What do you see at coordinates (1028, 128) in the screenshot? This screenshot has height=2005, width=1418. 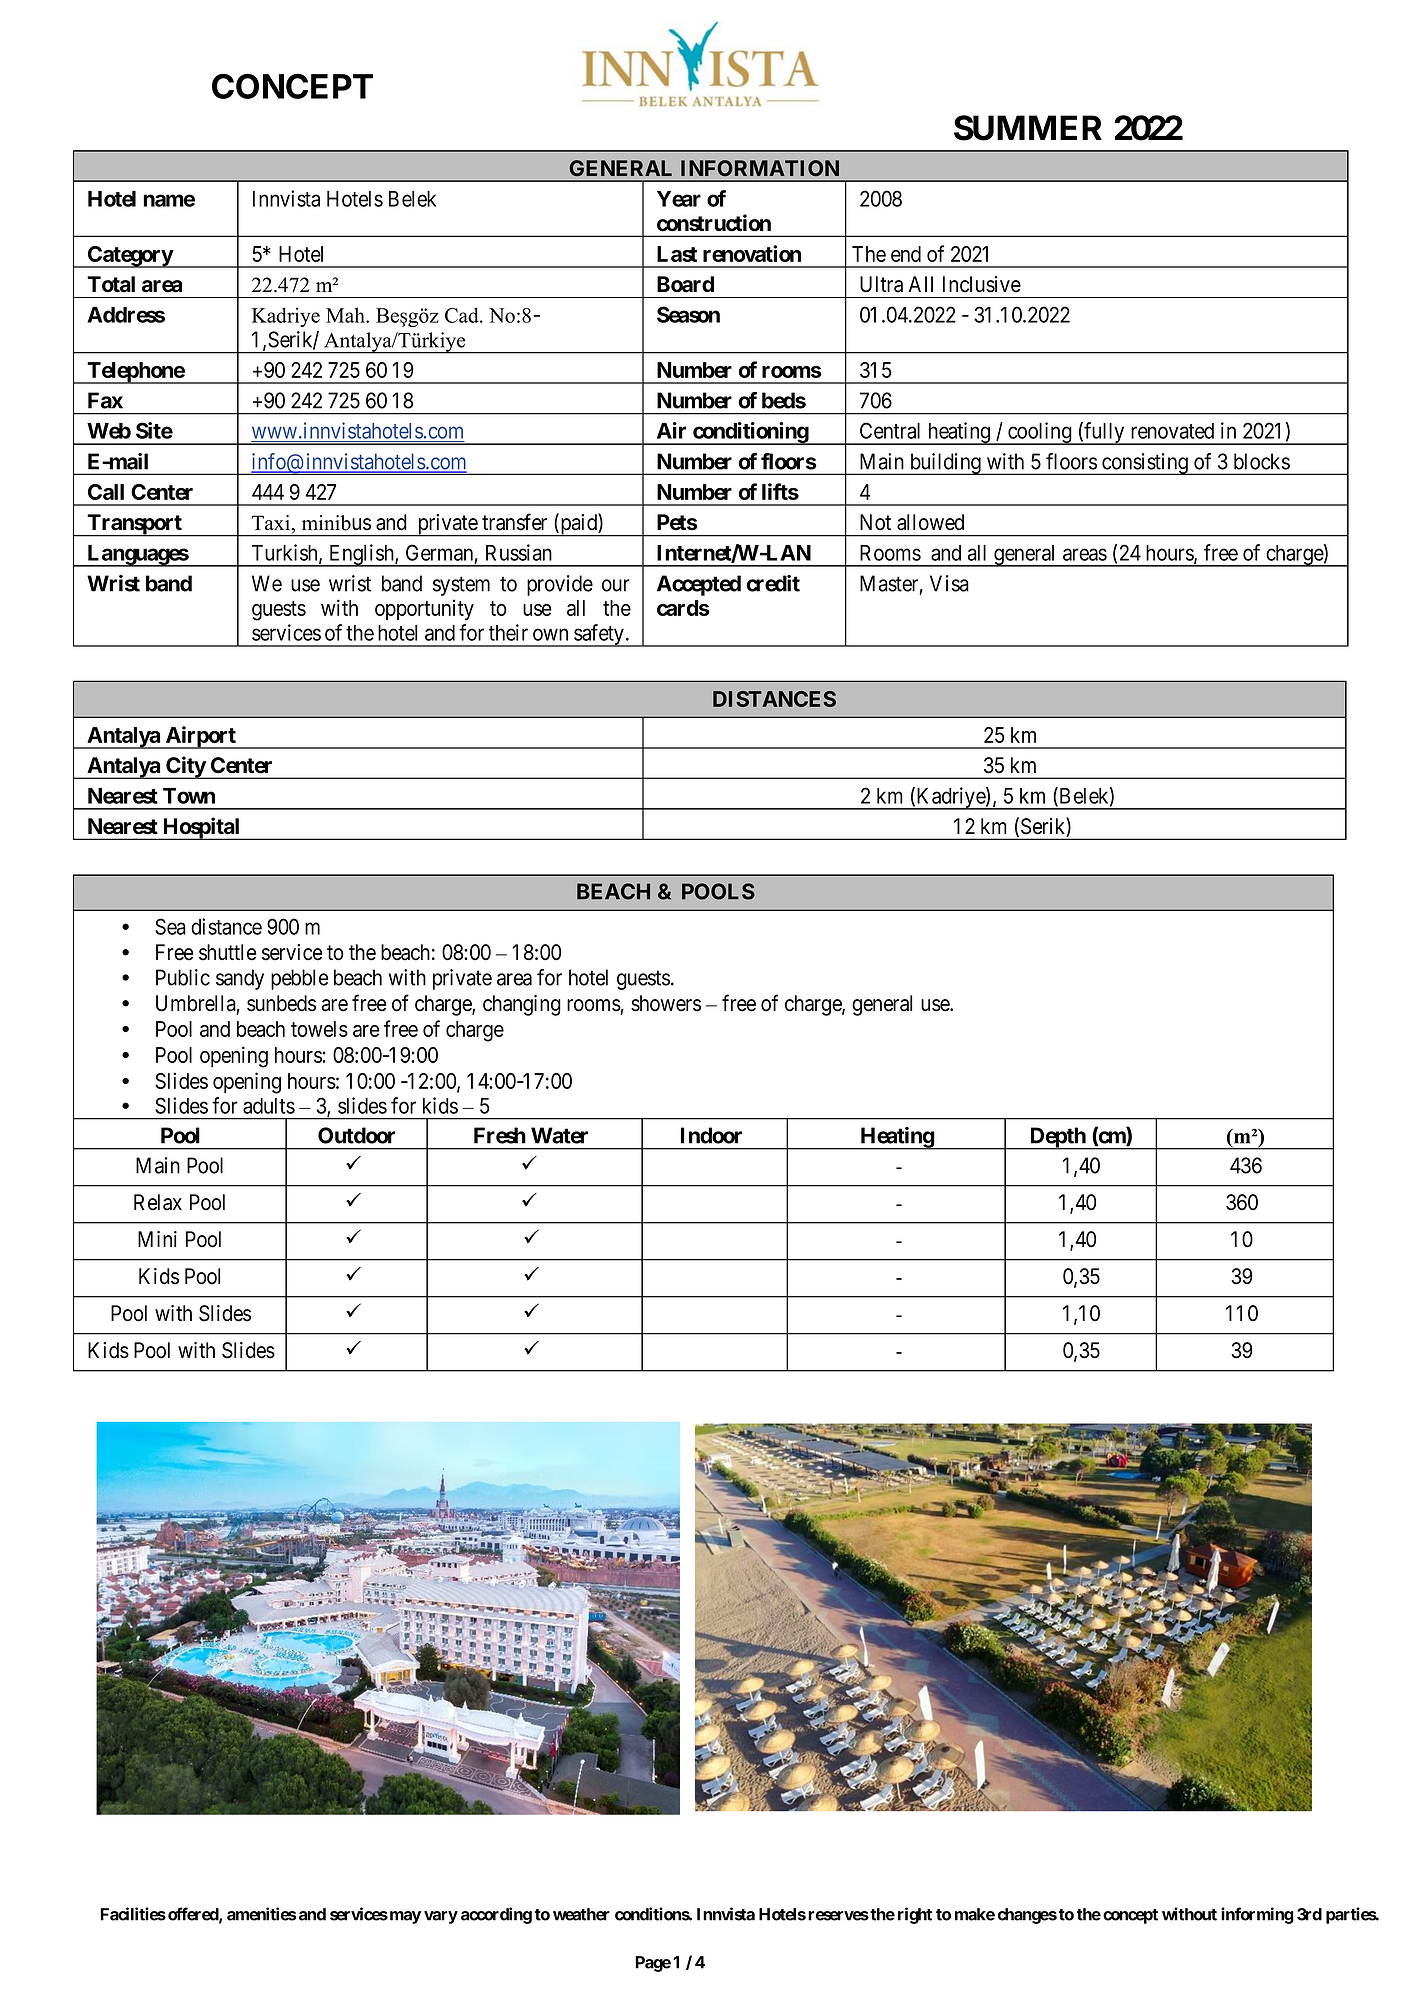 I see `SUMMER` at bounding box center [1028, 128].
